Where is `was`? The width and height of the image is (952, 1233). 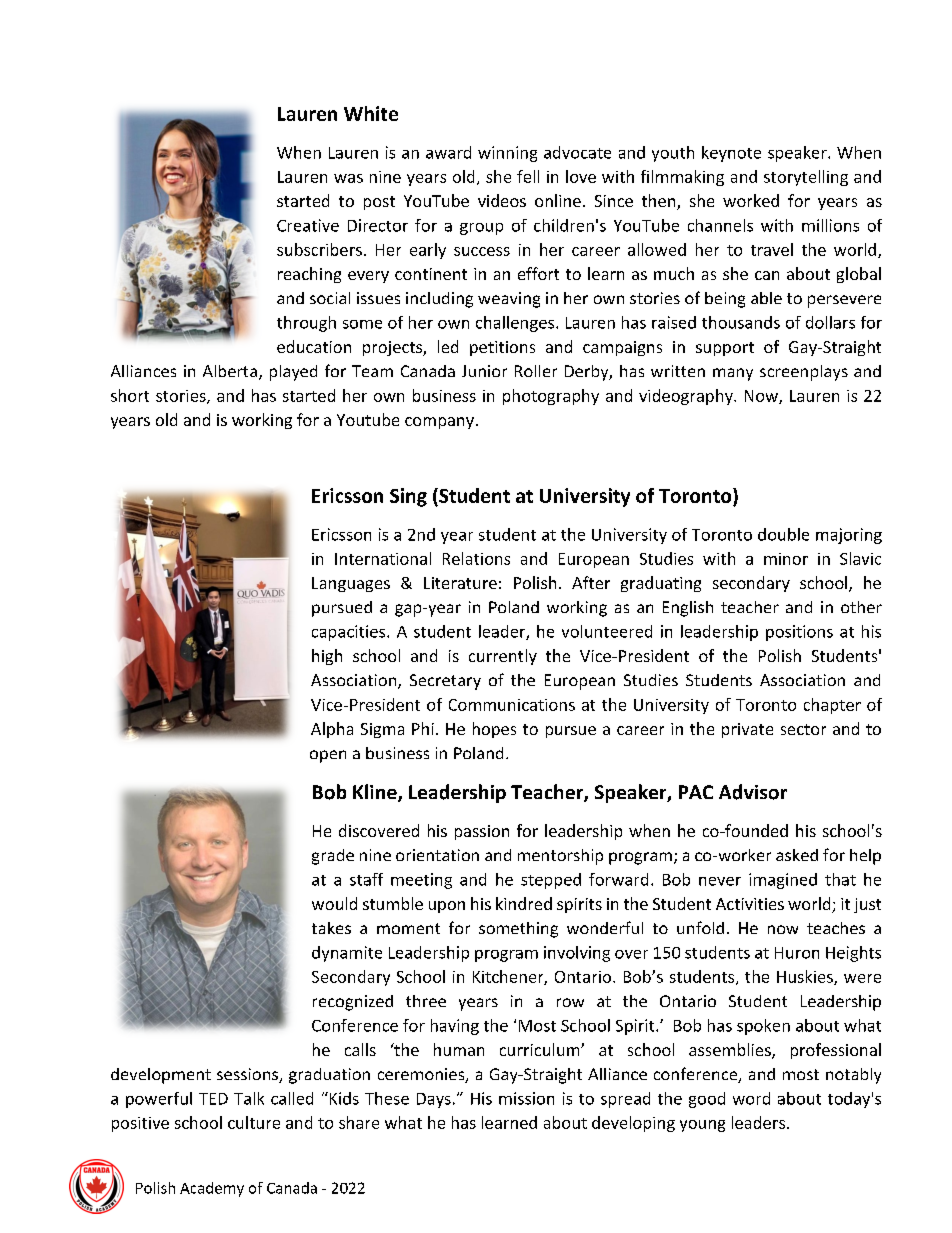 was is located at coordinates (348, 178).
